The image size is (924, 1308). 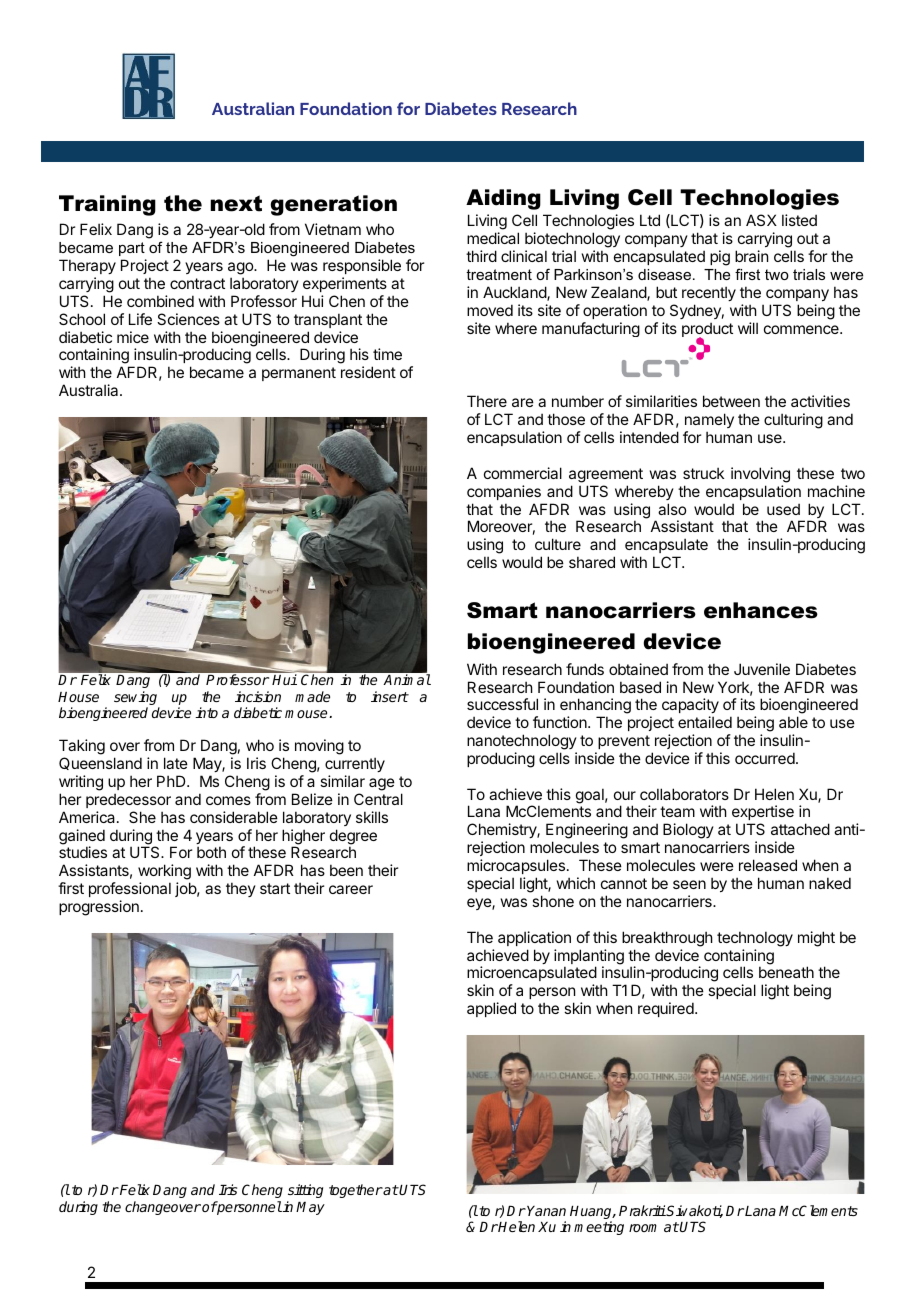 What do you see at coordinates (132, 249) in the screenshot?
I see `part` at bounding box center [132, 249].
